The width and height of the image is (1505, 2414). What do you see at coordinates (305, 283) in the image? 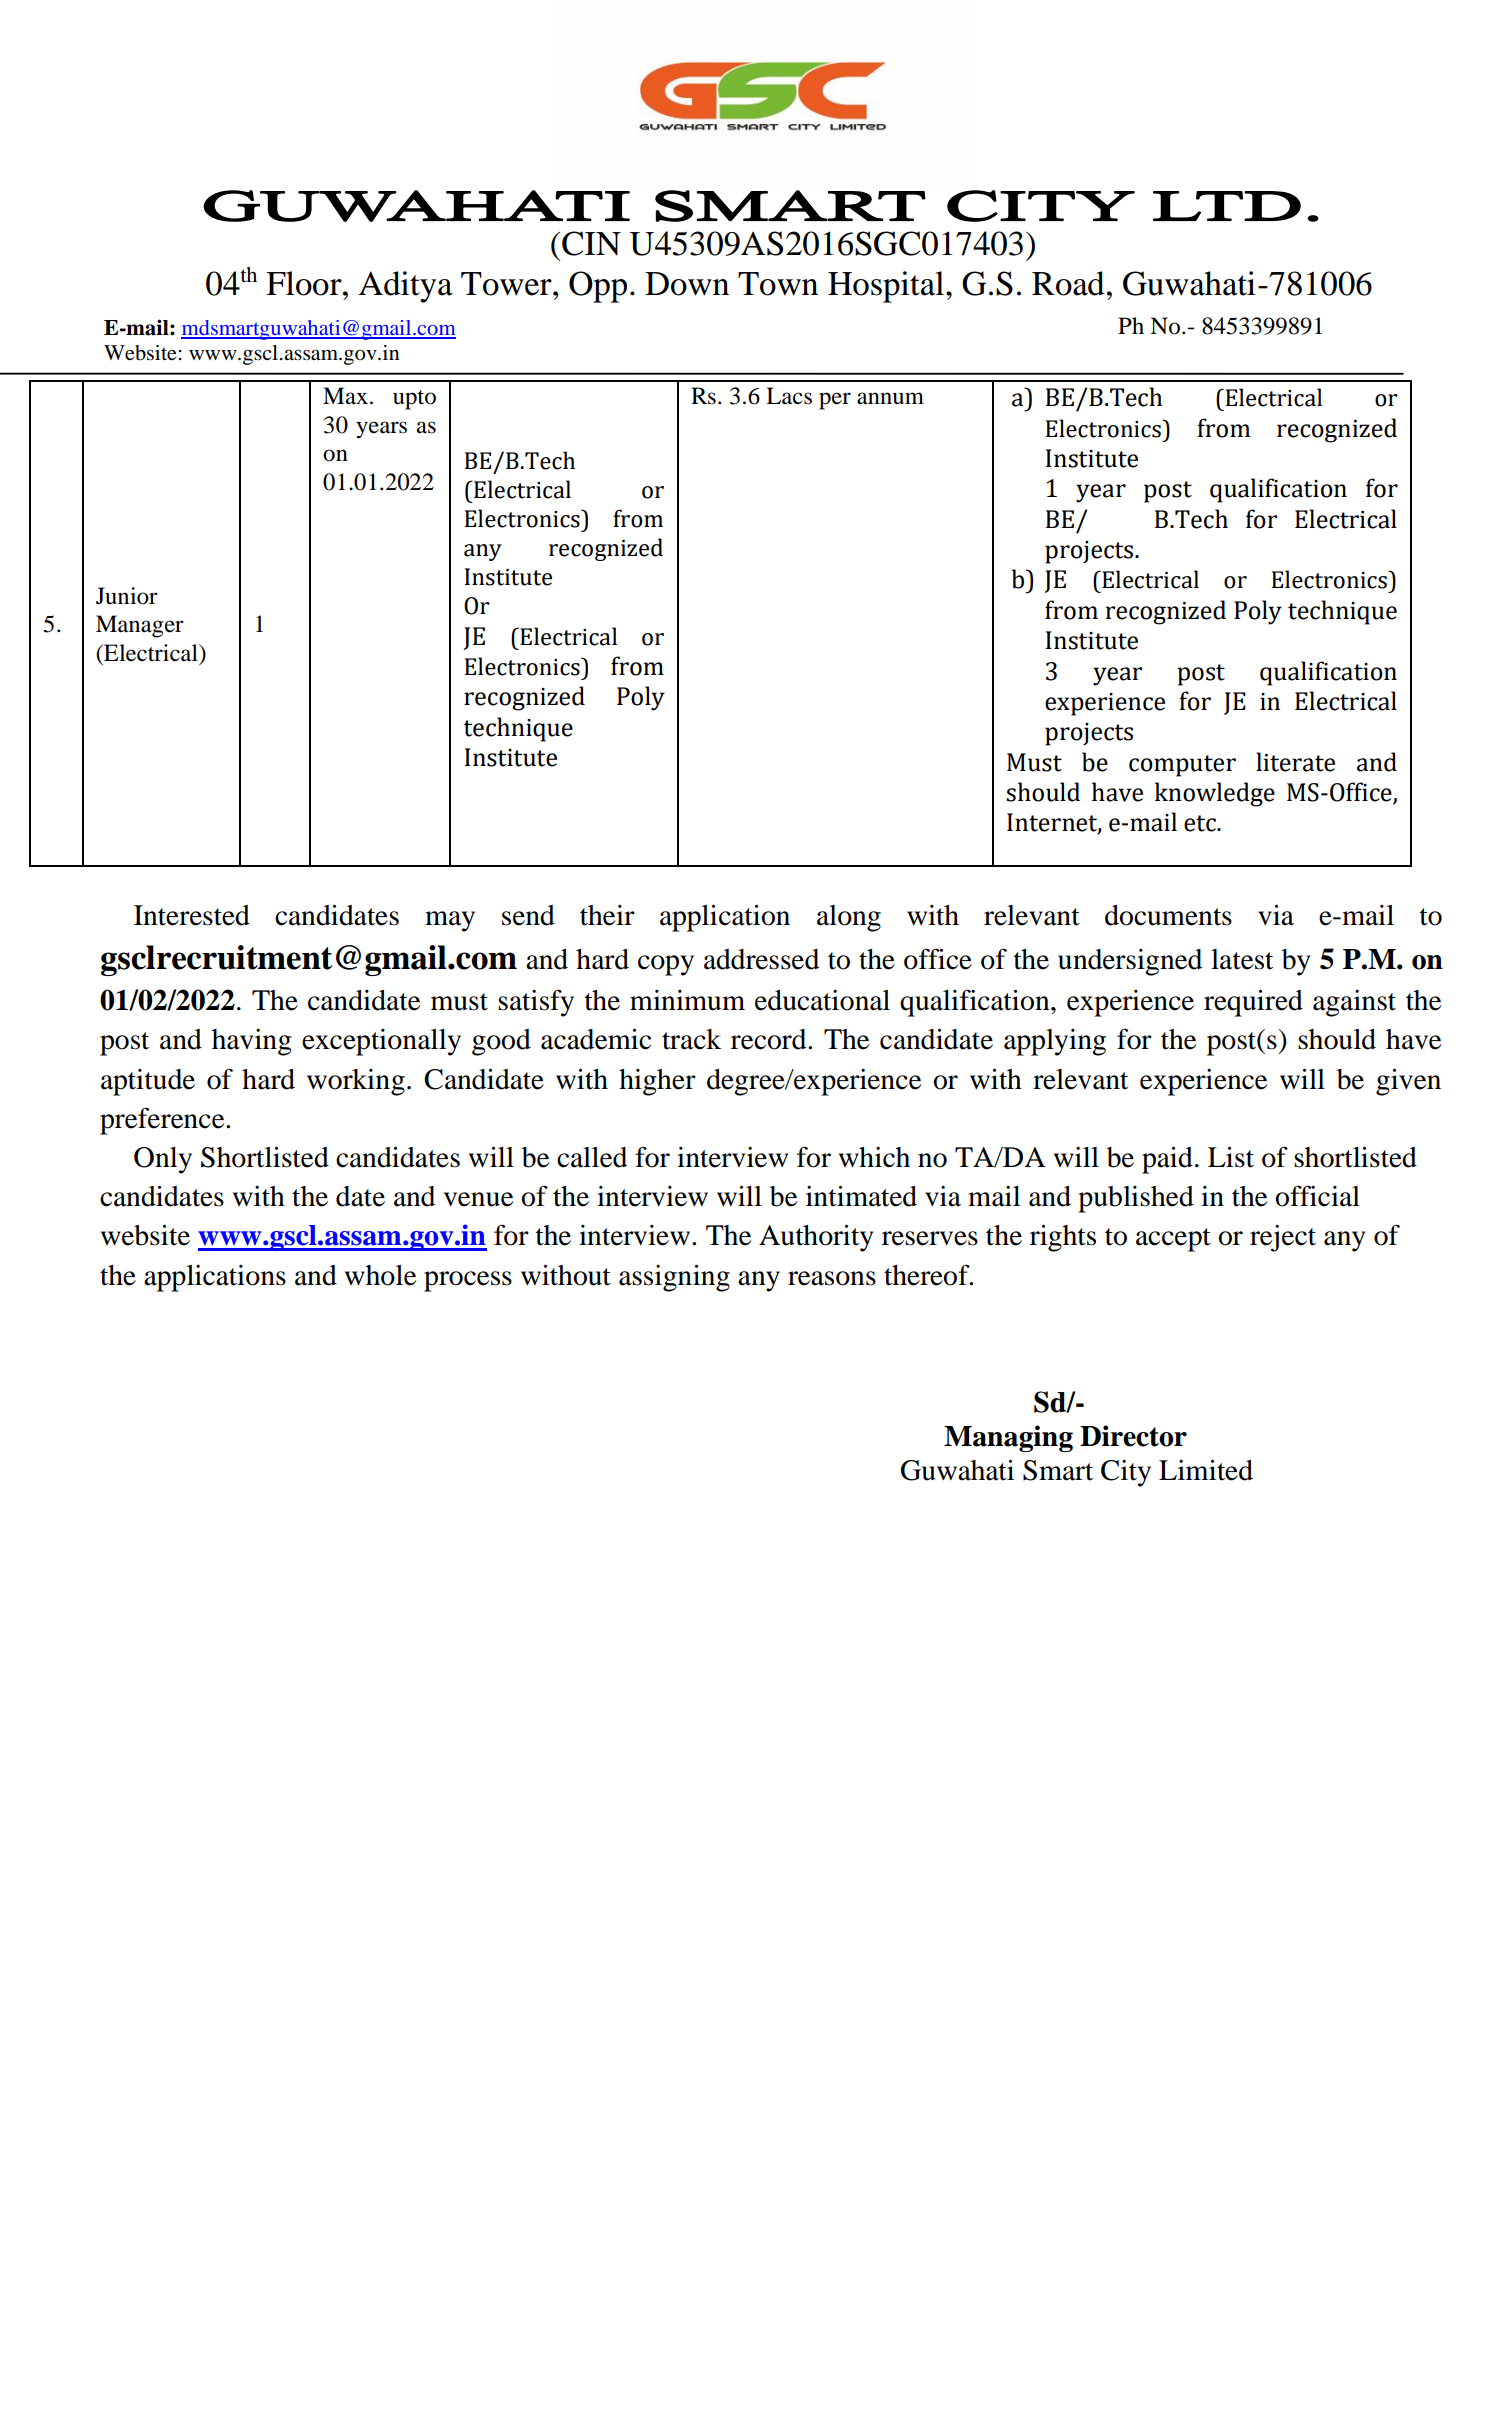
I see `Floor` at bounding box center [305, 283].
